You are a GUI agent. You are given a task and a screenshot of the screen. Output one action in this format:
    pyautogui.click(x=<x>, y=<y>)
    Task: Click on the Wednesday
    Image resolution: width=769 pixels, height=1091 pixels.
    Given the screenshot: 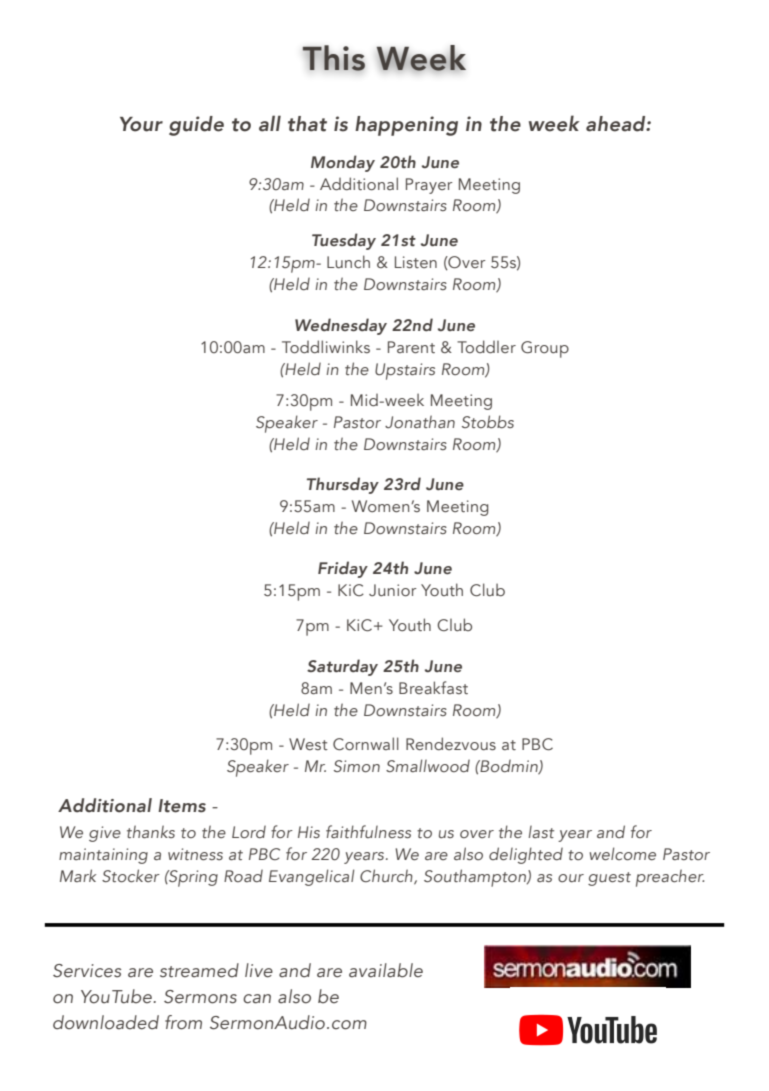 What is the action you would take?
    pyautogui.click(x=341, y=326)
